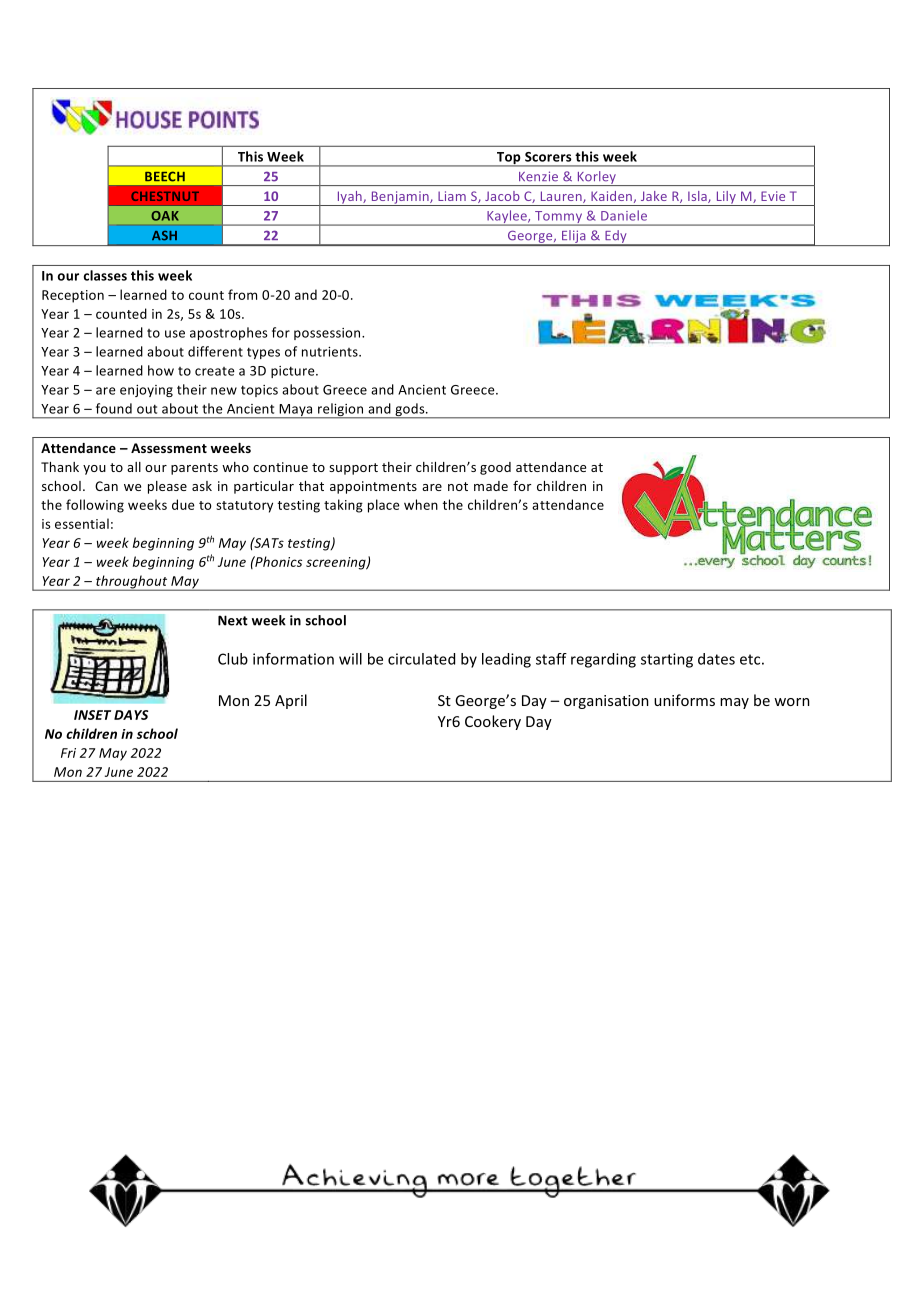 Image resolution: width=924 pixels, height=1308 pixels. I want to click on BEECH, so click(165, 176).
